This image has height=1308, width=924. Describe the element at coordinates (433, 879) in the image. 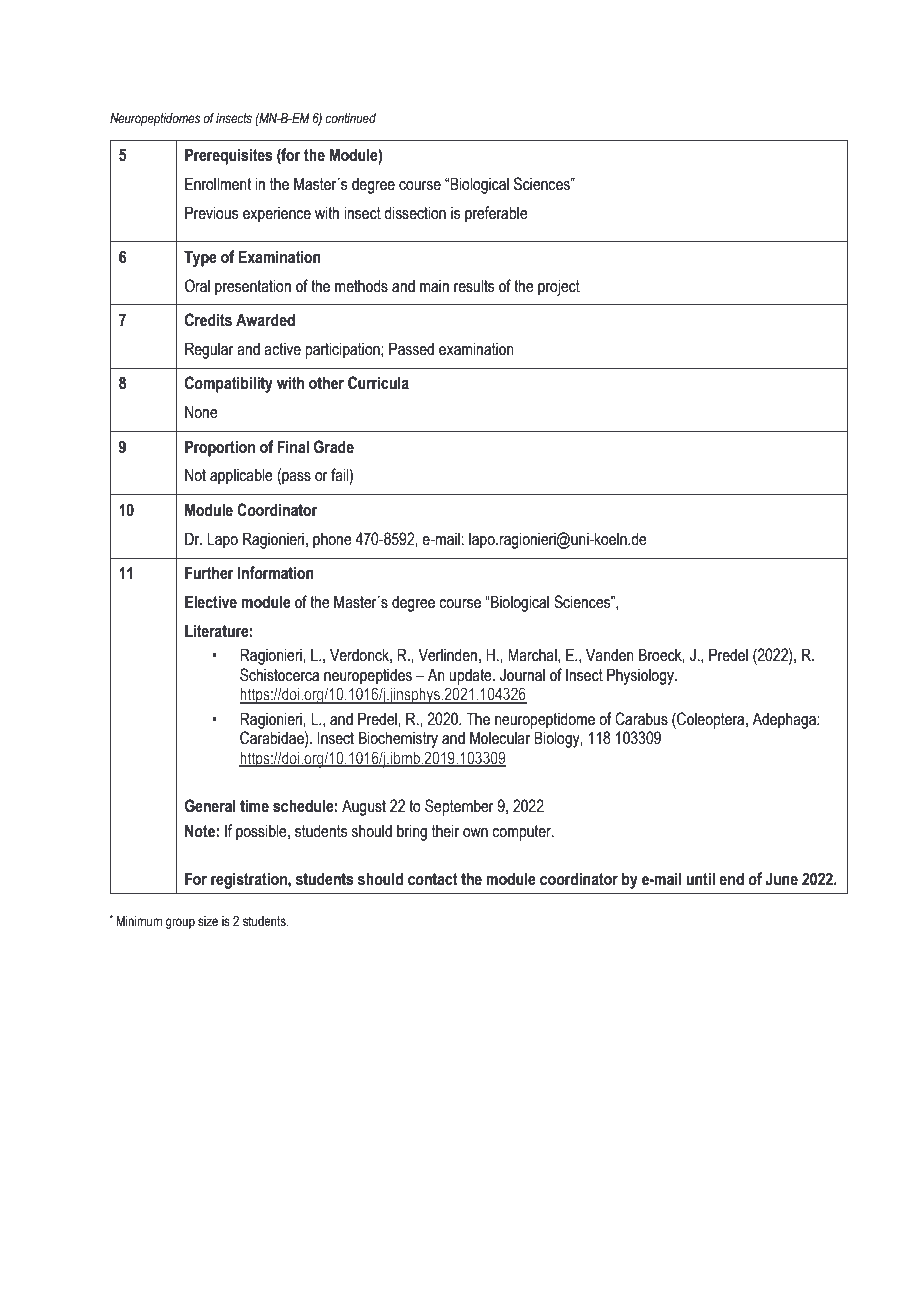

I see `contact` at that location.
